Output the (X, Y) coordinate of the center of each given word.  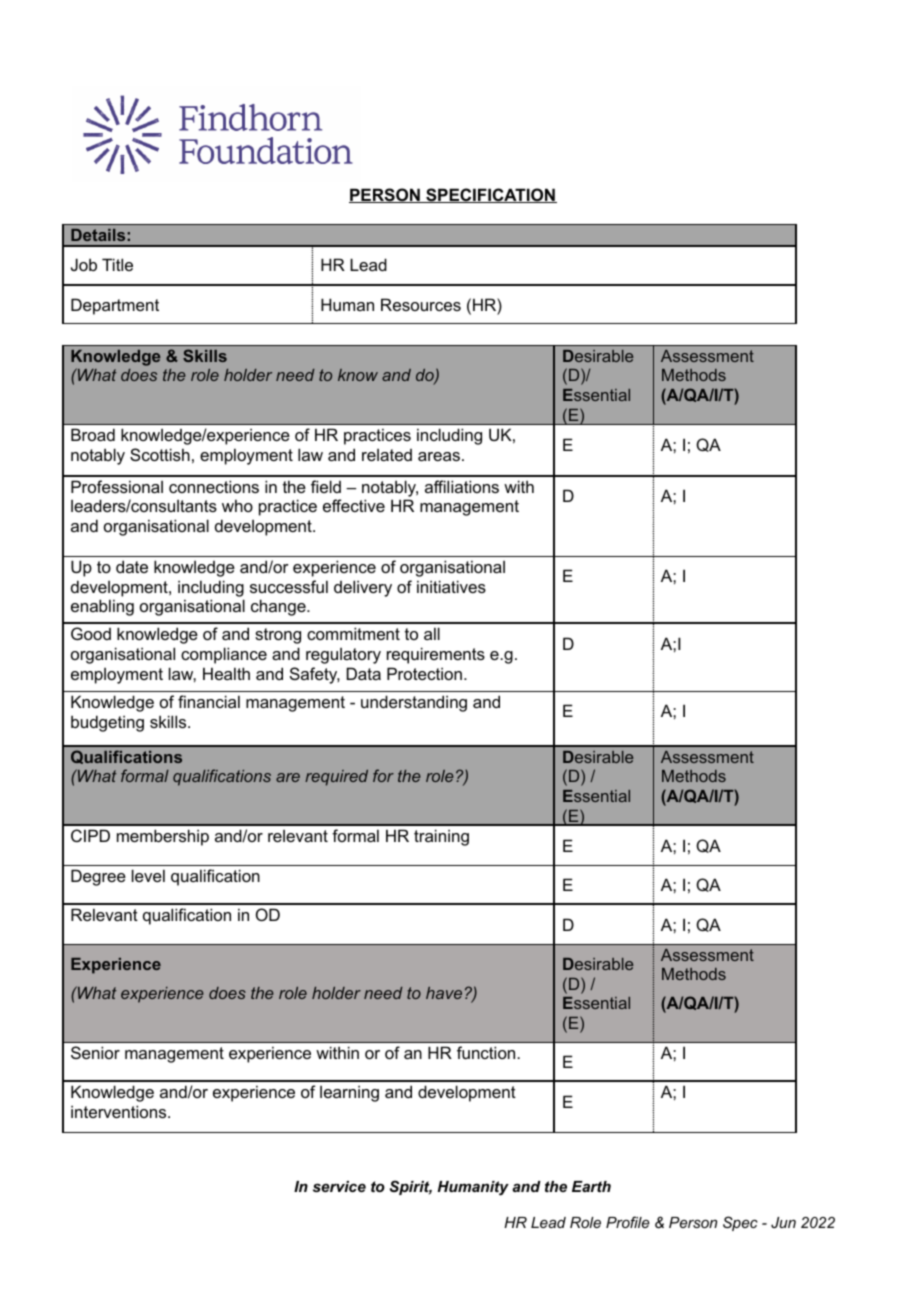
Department (115, 306)
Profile (628, 1222)
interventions (120, 1111)
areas (439, 456)
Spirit (411, 1187)
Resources (421, 304)
